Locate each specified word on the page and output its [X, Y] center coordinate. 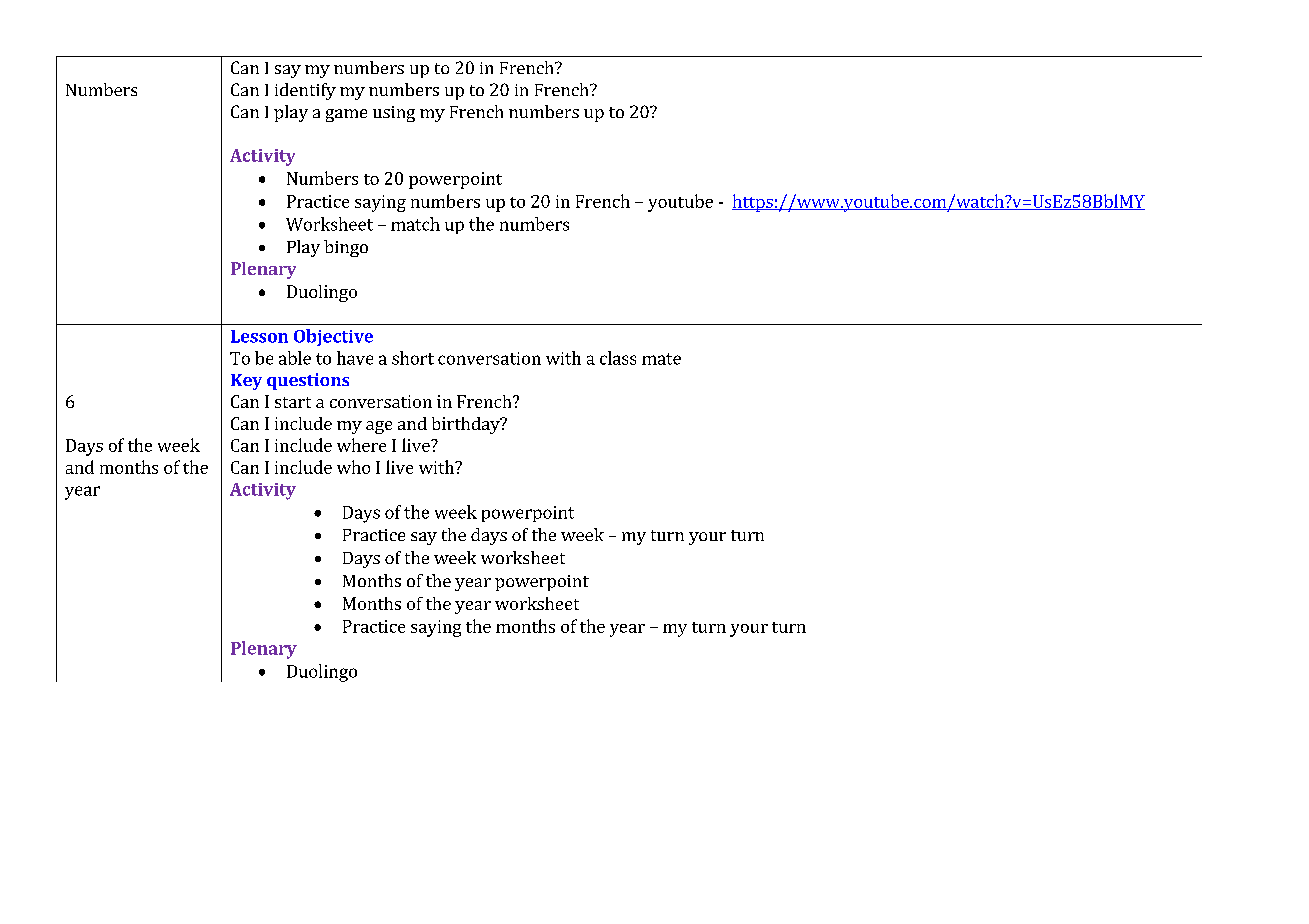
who [353, 467]
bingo [346, 248]
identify [305, 91]
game [346, 115]
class [618, 358]
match [415, 224]
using [394, 114]
